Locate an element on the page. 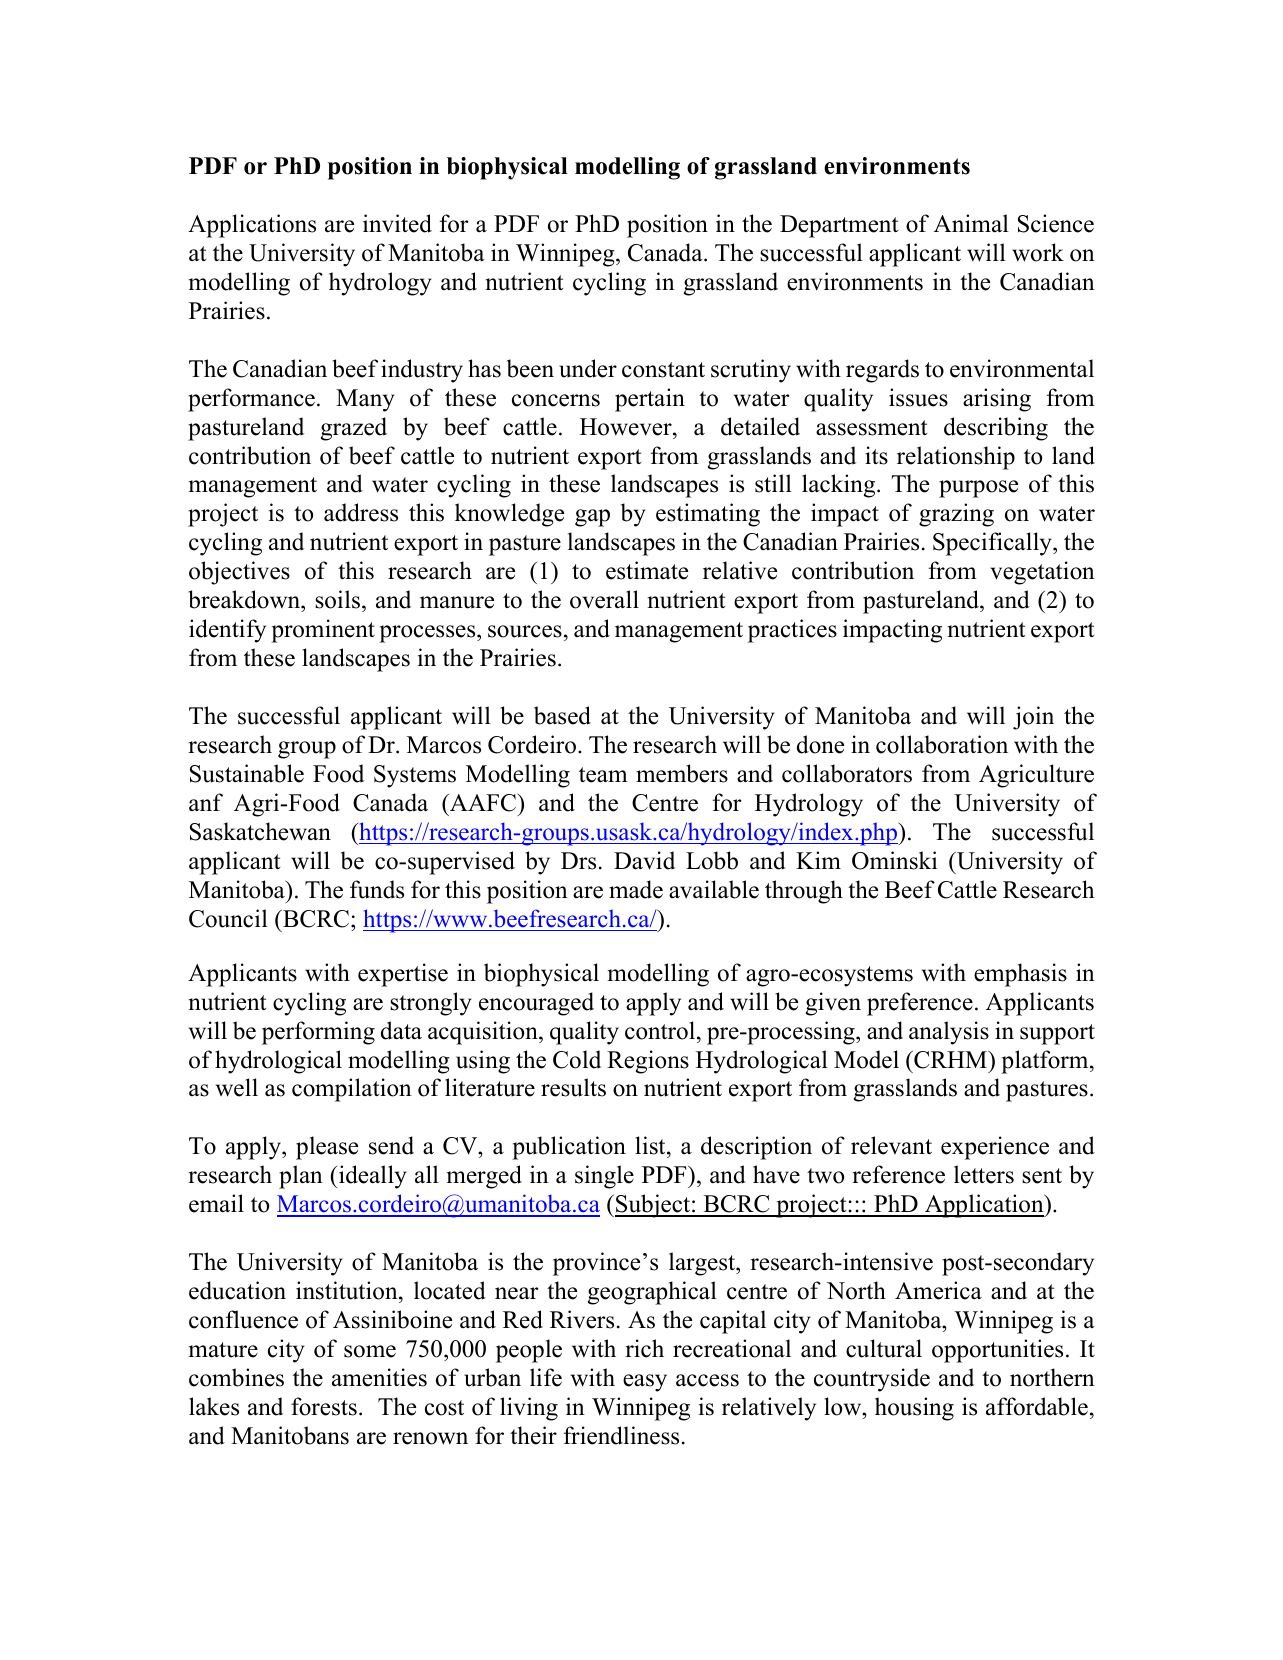 The width and height of the page is (1283, 1660). constant is located at coordinates (663, 370).
